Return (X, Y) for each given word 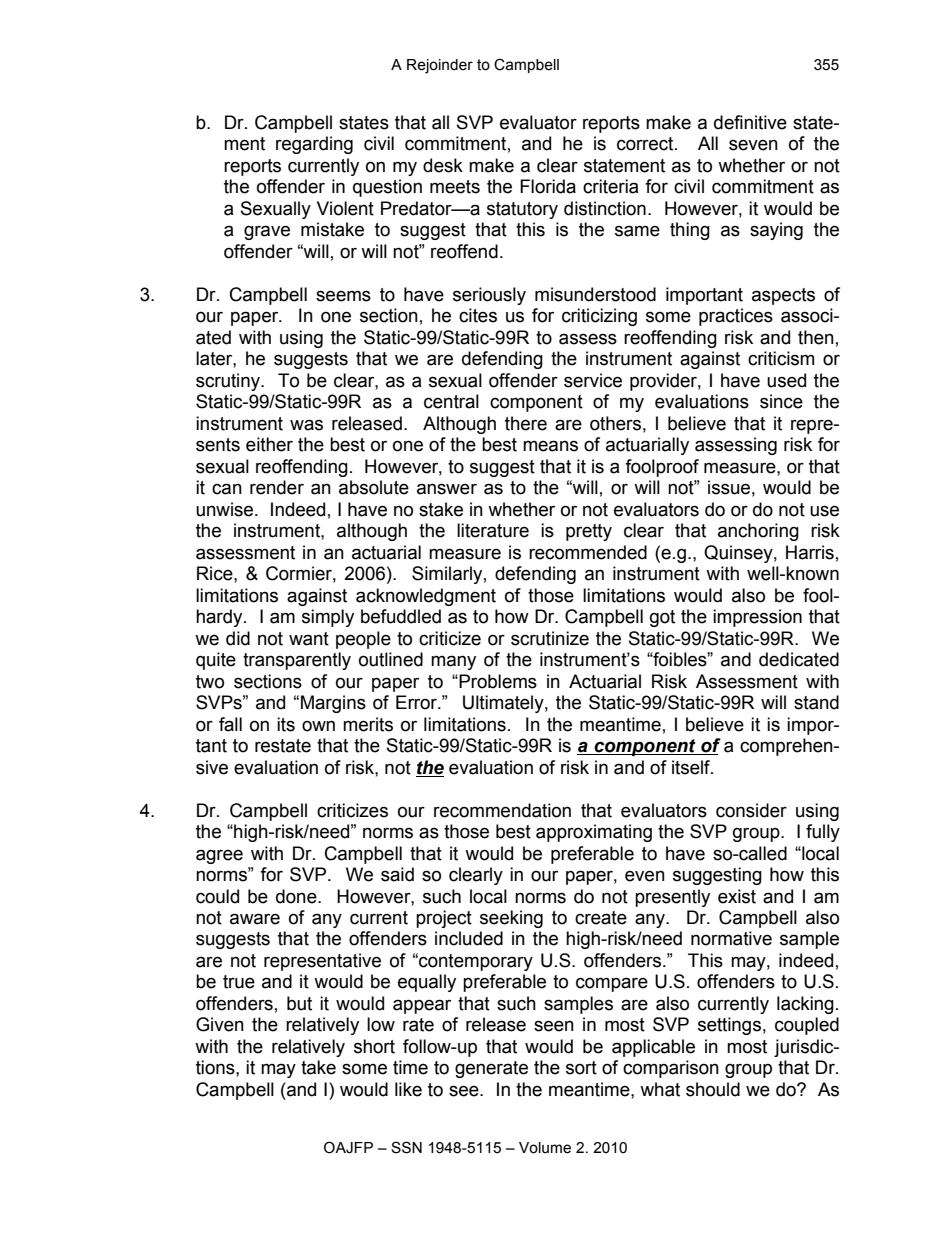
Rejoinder (440, 66)
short (374, 1046)
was (306, 425)
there (526, 423)
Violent (345, 208)
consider (751, 810)
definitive (750, 122)
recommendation (502, 810)
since (781, 401)
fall (230, 724)
